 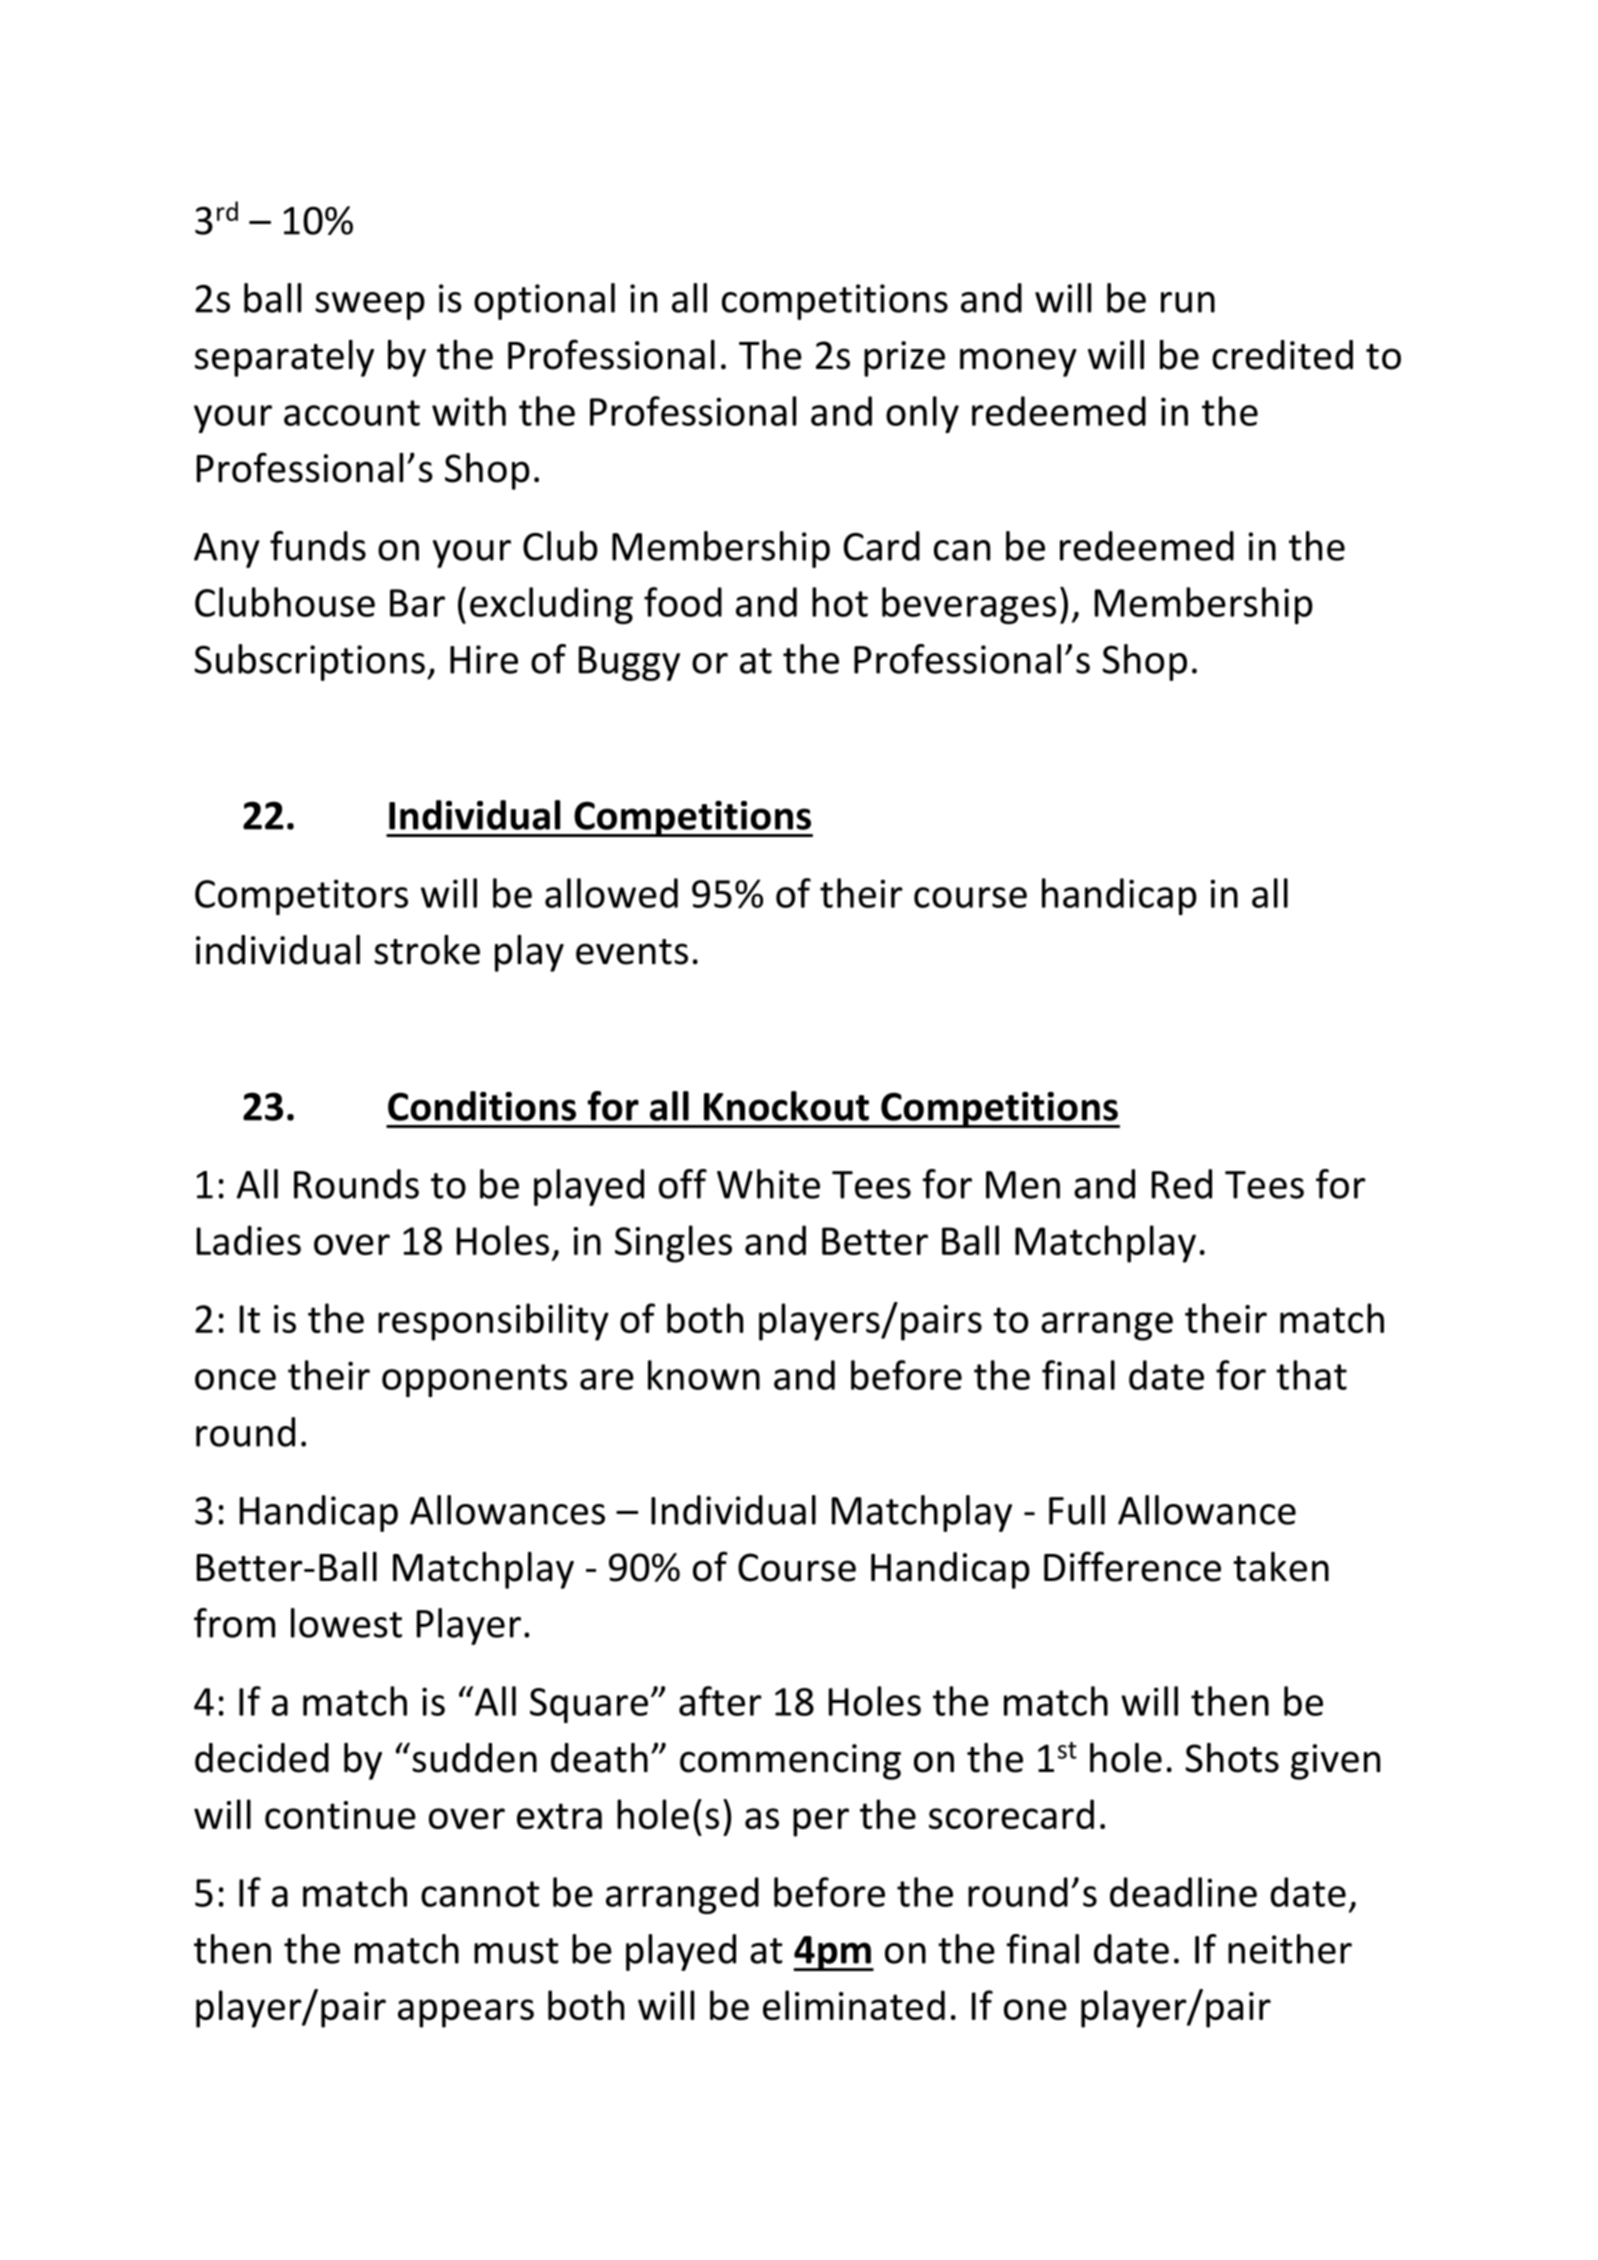 What do you see at coordinates (309, 662) in the document?
I see `Subscriptions` at bounding box center [309, 662].
